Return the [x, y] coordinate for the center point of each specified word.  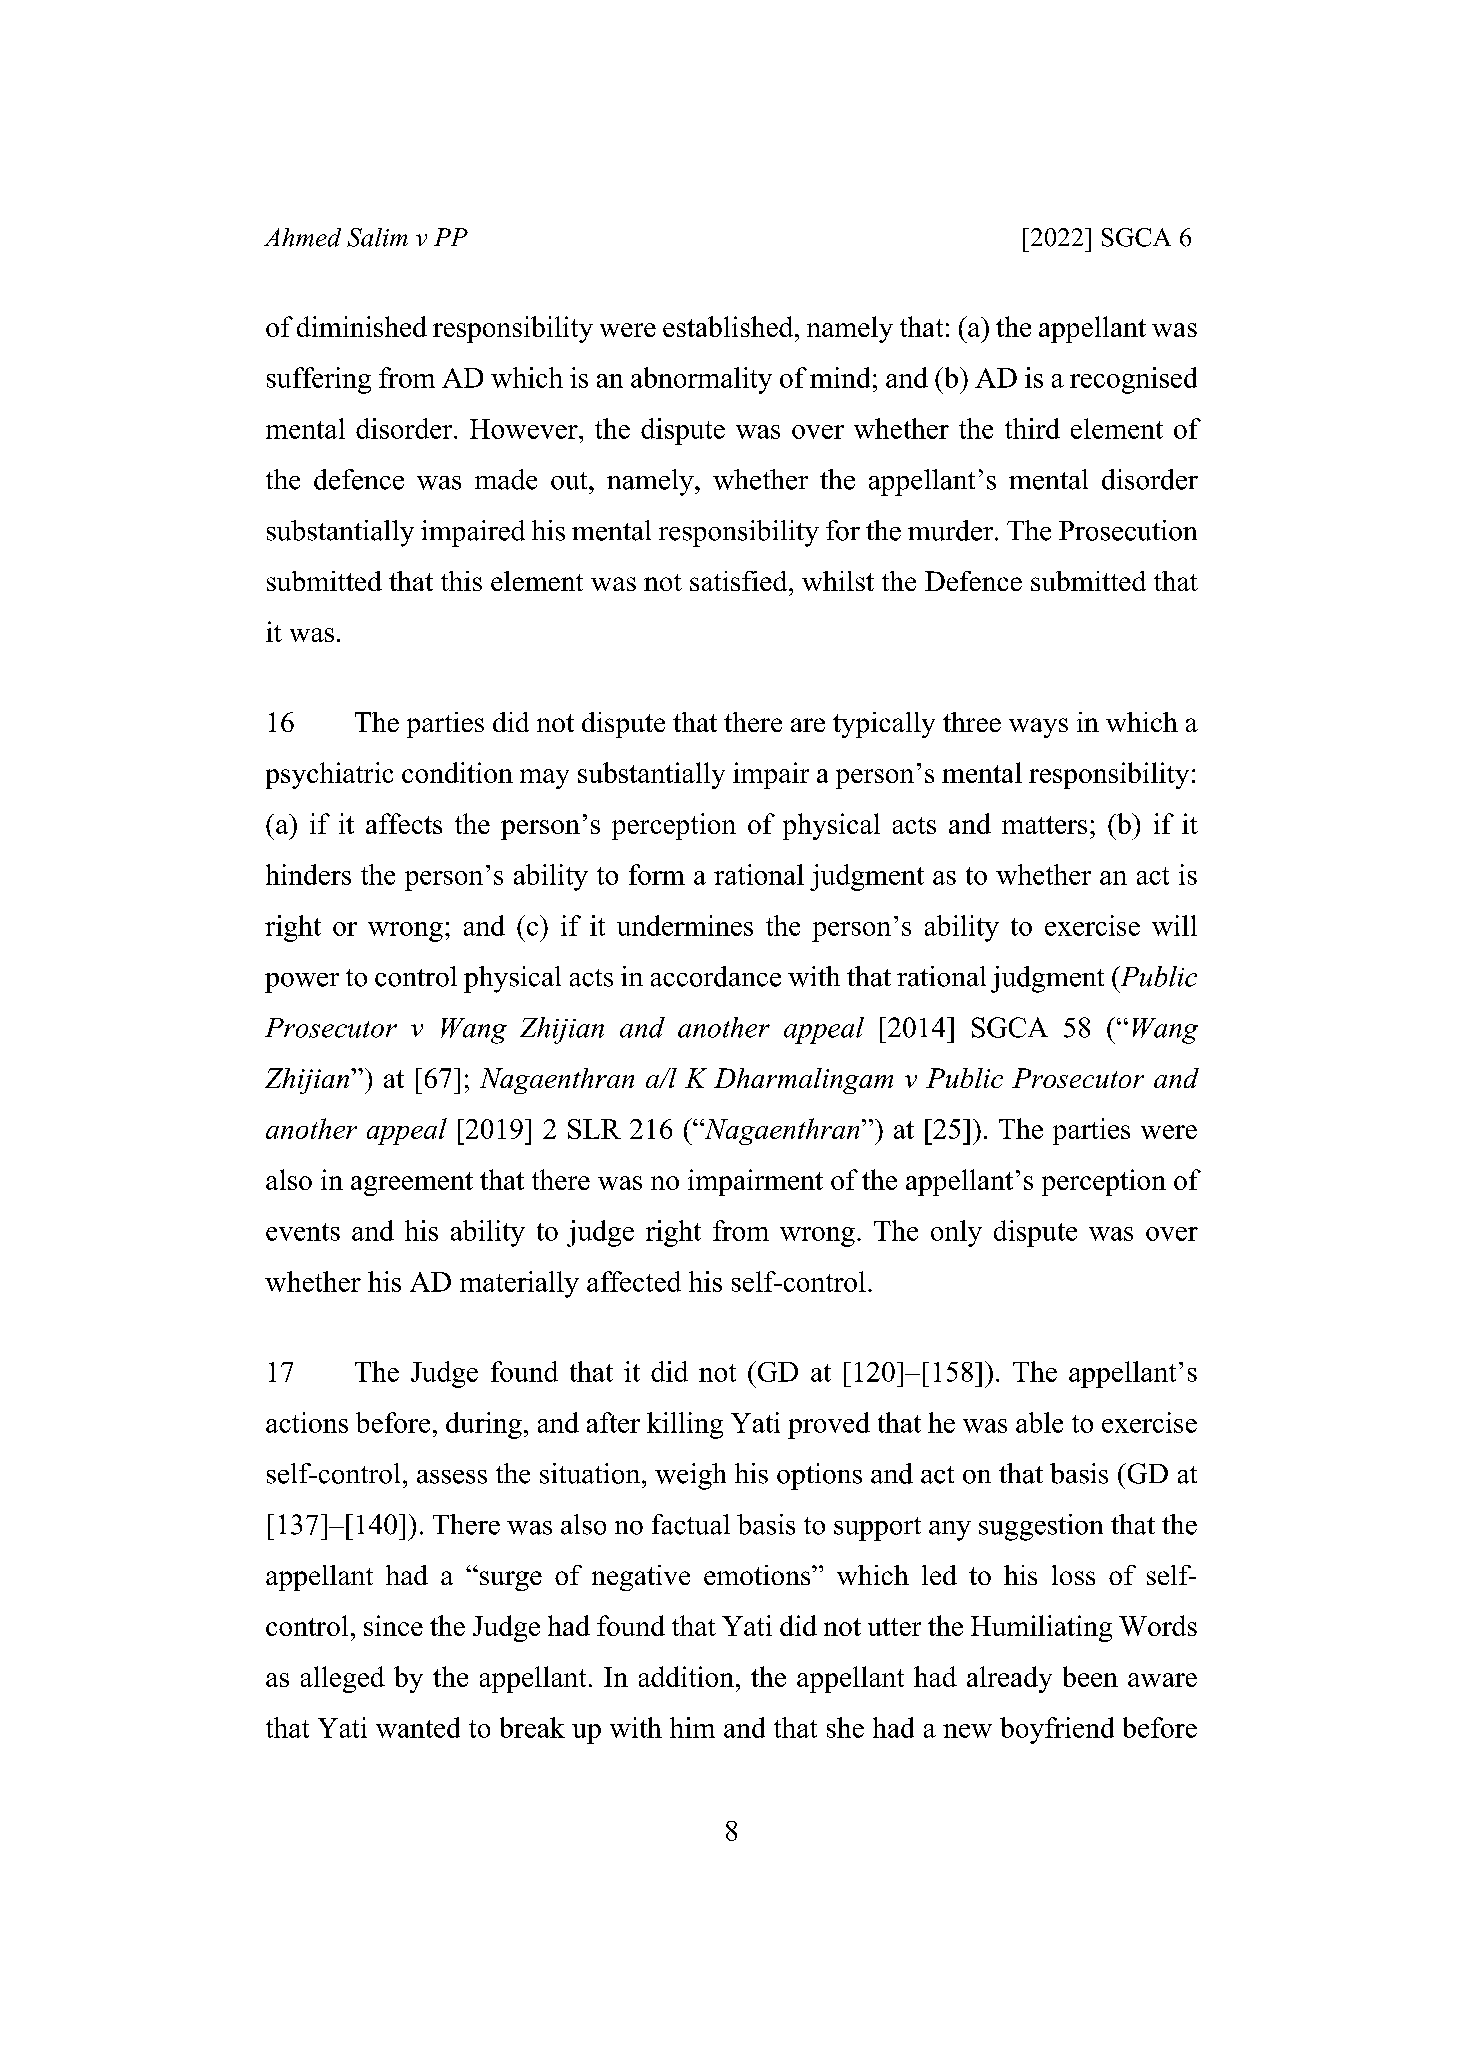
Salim [377, 237]
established [729, 326]
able [1039, 1422]
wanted [418, 1727]
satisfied [740, 581]
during [484, 1425]
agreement [412, 1184]
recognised [1133, 380]
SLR [594, 1129]
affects [404, 823]
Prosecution [1128, 530]
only [956, 1233]
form [657, 874]
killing [685, 1425]
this [461, 581]
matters [1044, 825]
